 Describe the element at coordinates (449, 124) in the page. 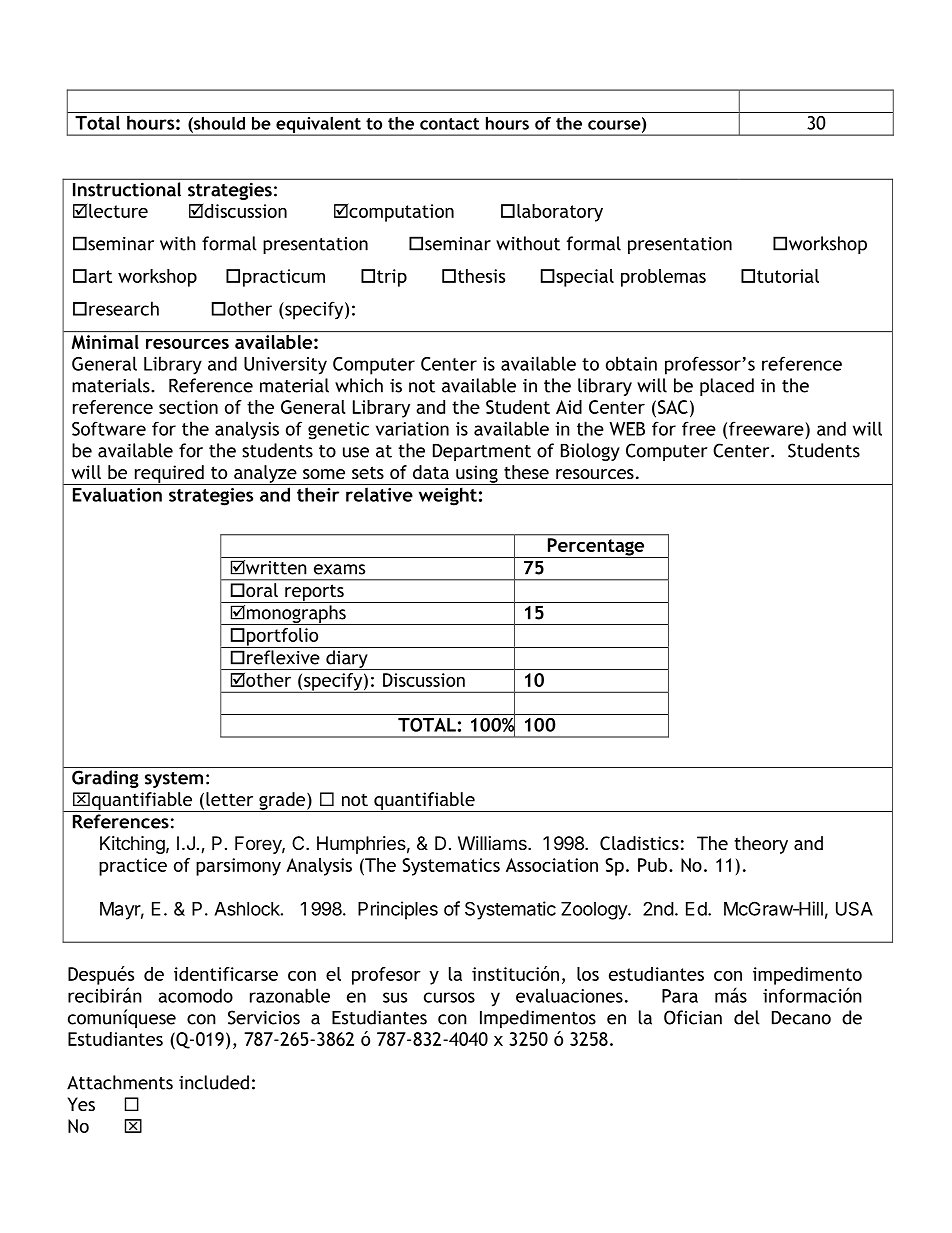

I see `contact` at that location.
